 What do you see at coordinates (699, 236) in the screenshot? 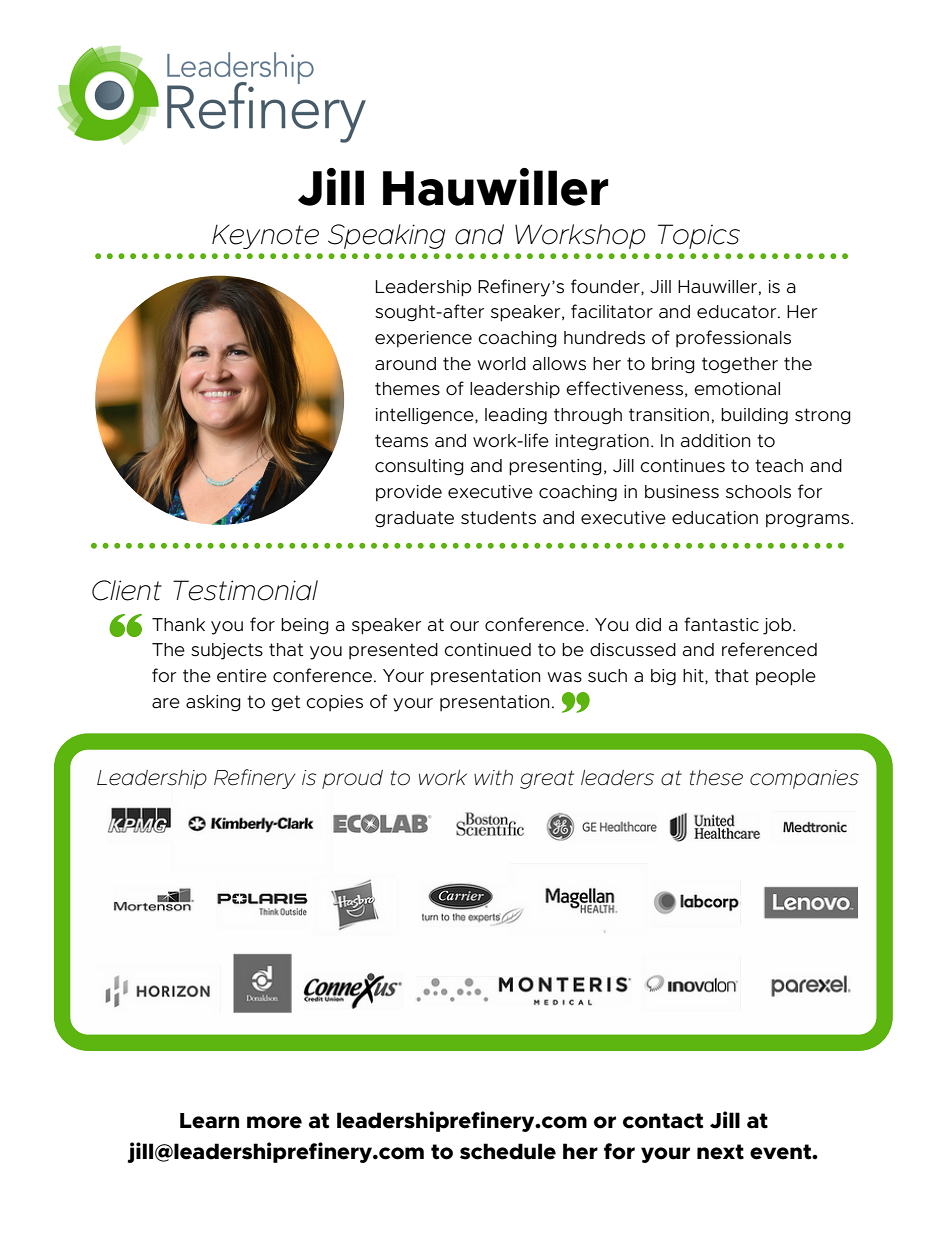
I see `Topics` at bounding box center [699, 236].
